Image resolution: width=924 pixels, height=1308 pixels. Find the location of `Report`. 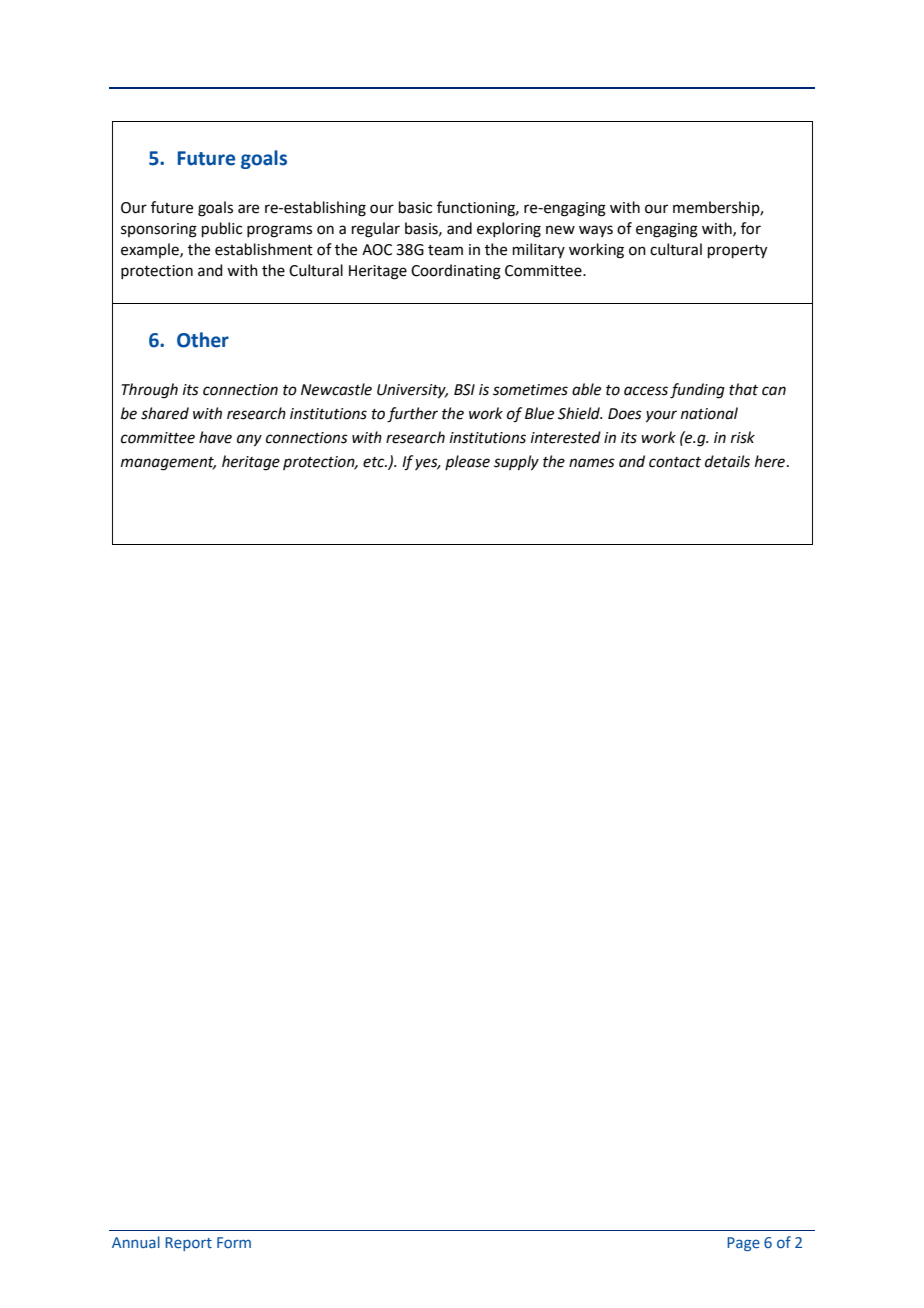

Report is located at coordinates (188, 1244).
